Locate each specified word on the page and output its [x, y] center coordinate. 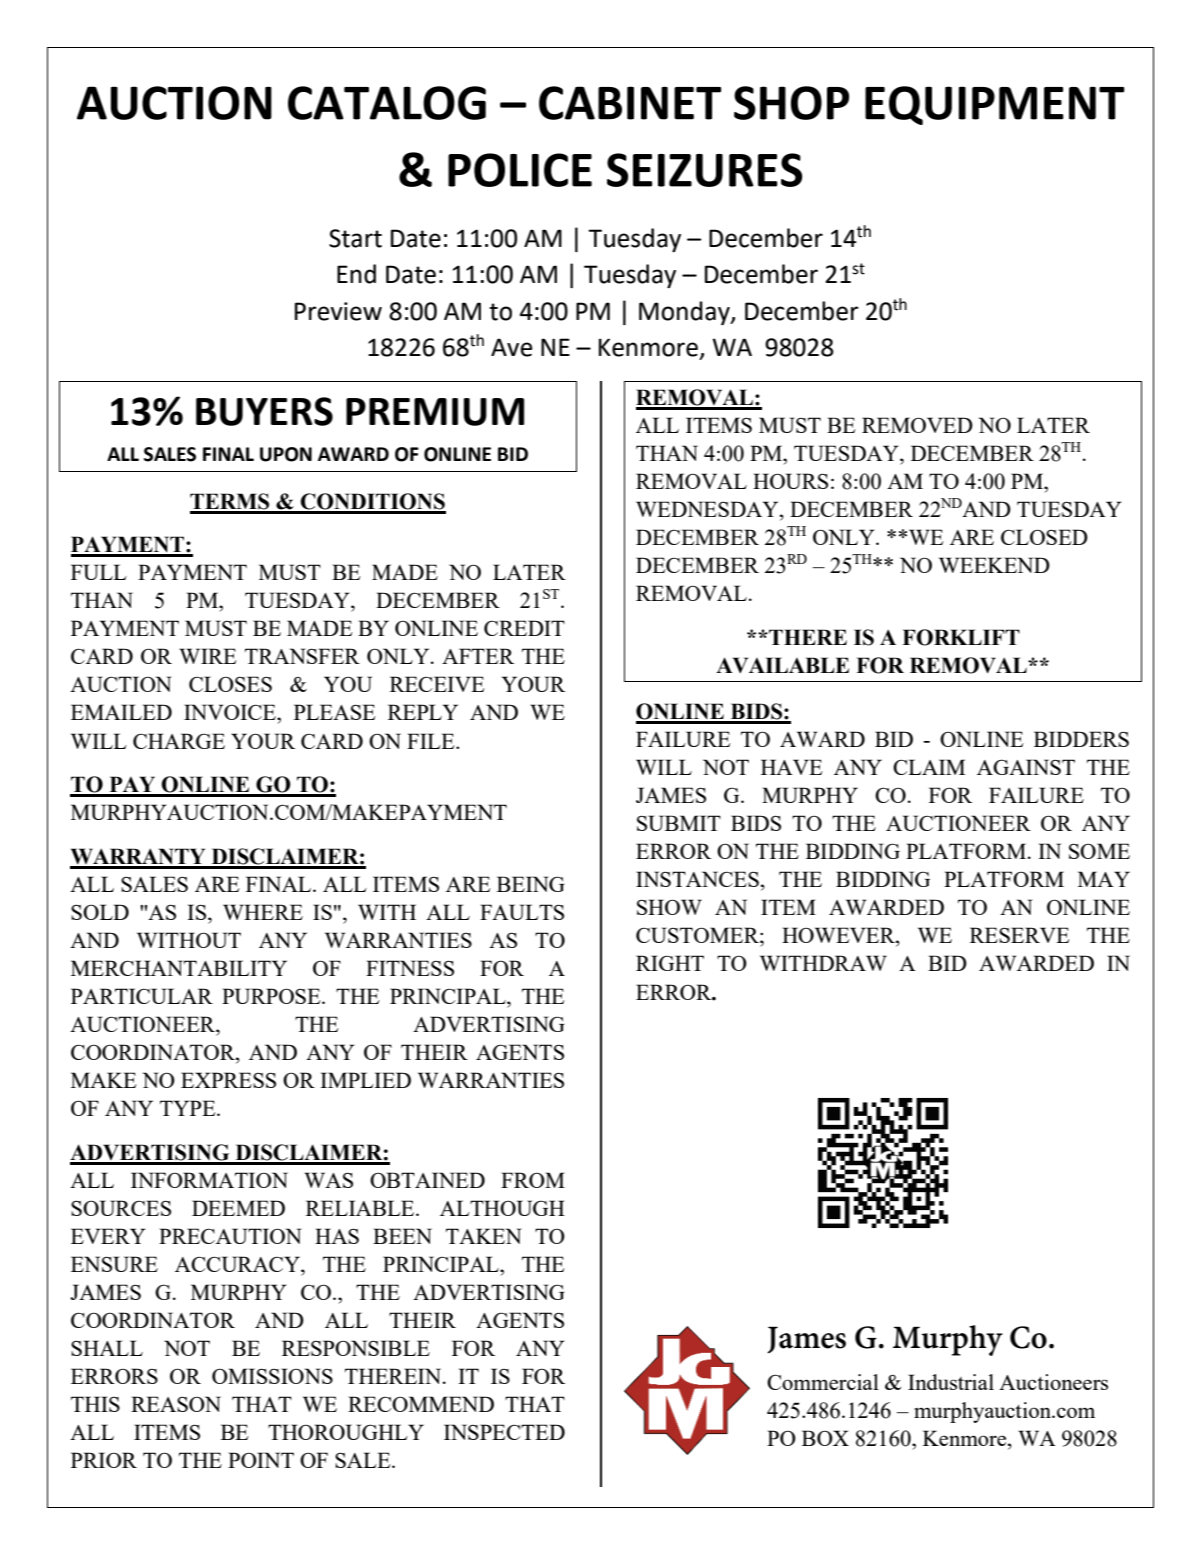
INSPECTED [504, 1432]
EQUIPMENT [995, 105]
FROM [533, 1180]
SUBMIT [679, 823]
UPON [286, 454]
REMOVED [917, 425]
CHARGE [179, 741]
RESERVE [1020, 935]
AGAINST [1026, 767]
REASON [176, 1404]
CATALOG [387, 103]
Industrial [951, 1382]
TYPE [189, 1108]
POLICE [520, 170]
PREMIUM [435, 412]
